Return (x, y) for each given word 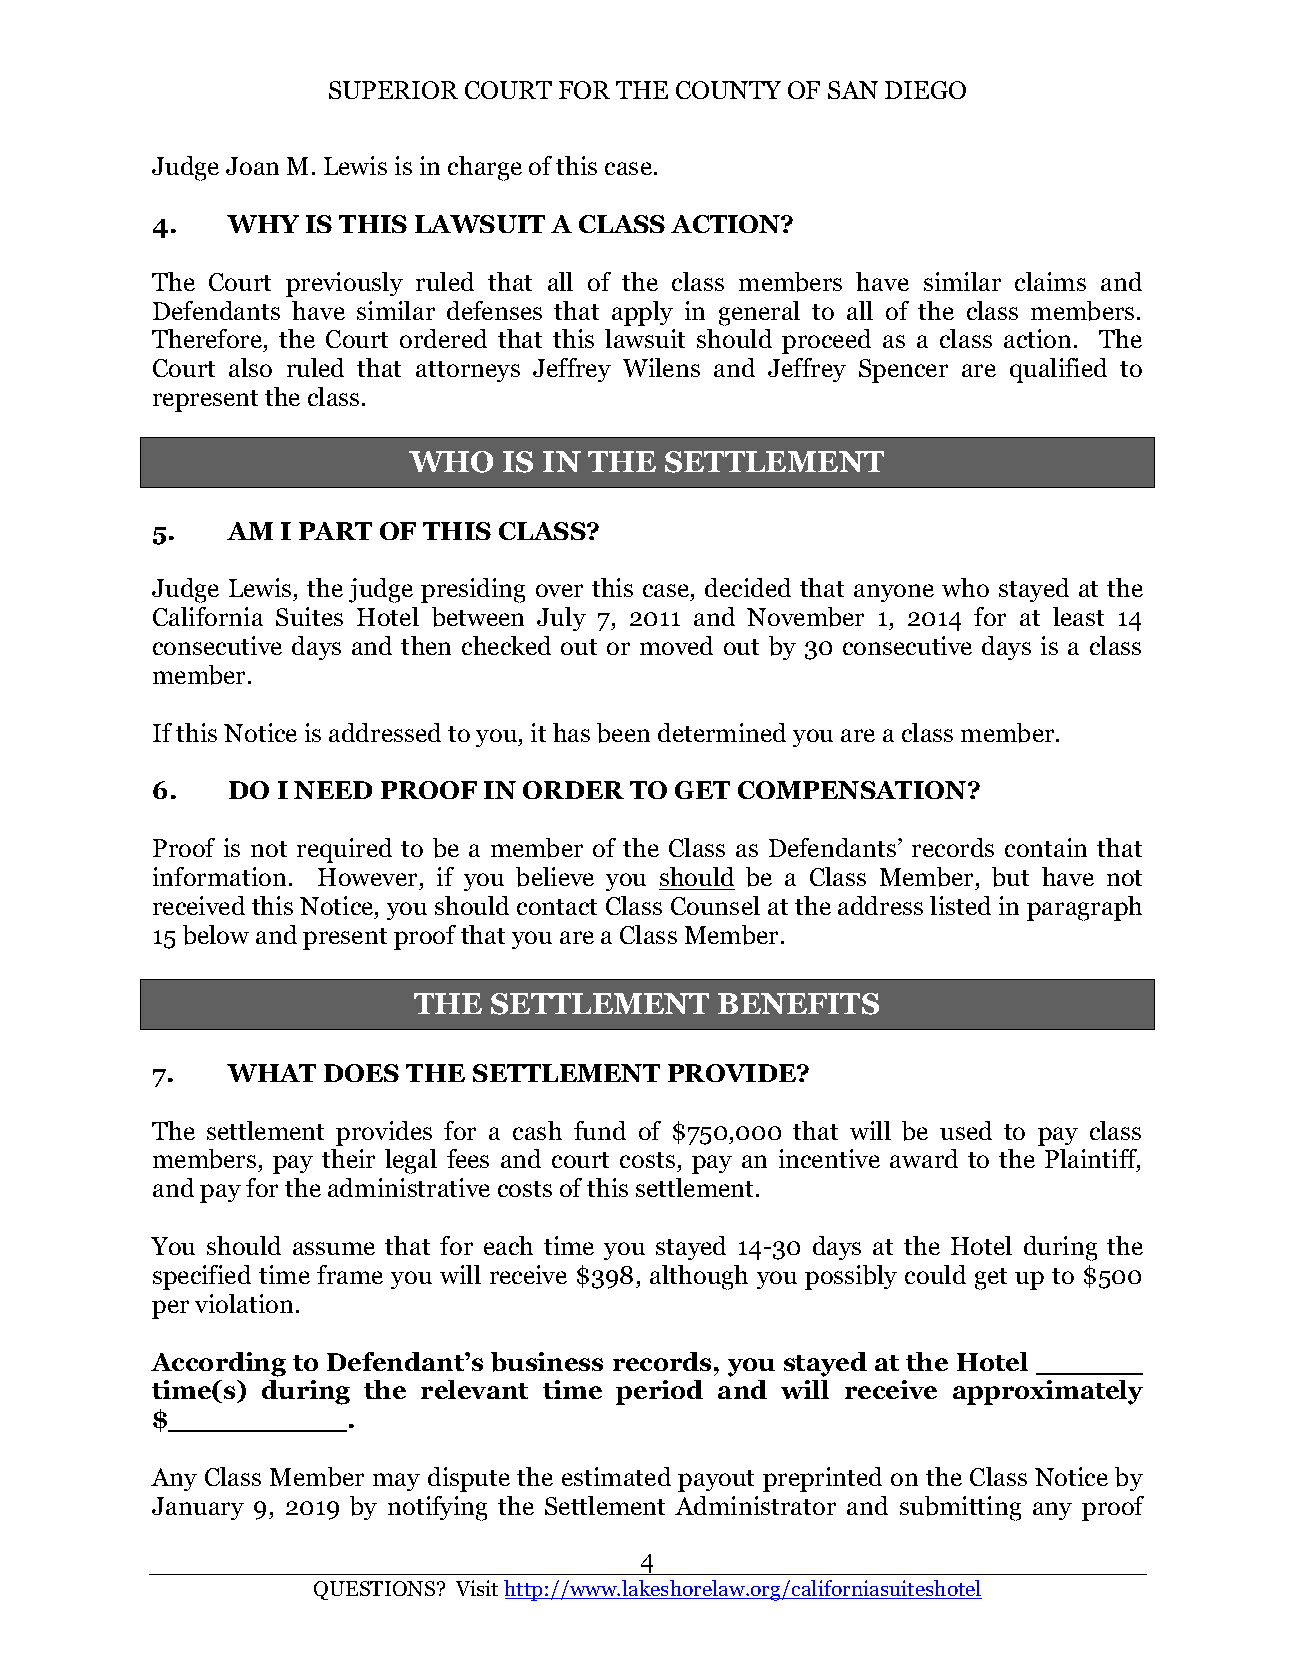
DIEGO (925, 90)
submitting (960, 1508)
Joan (252, 166)
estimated (616, 1476)
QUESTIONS (376, 1590)
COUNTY (728, 90)
